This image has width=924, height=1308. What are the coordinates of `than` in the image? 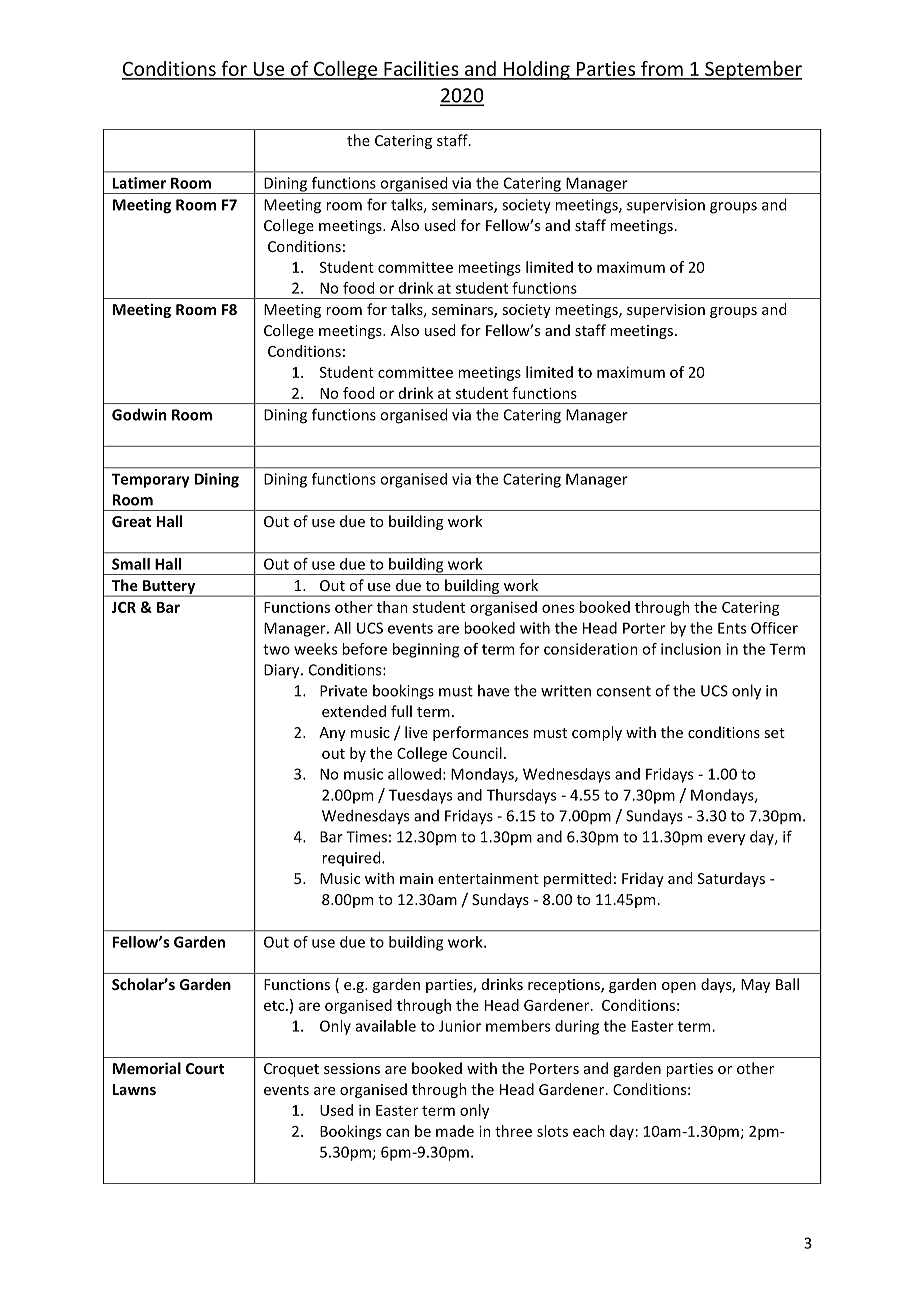 It's located at (392, 607).
